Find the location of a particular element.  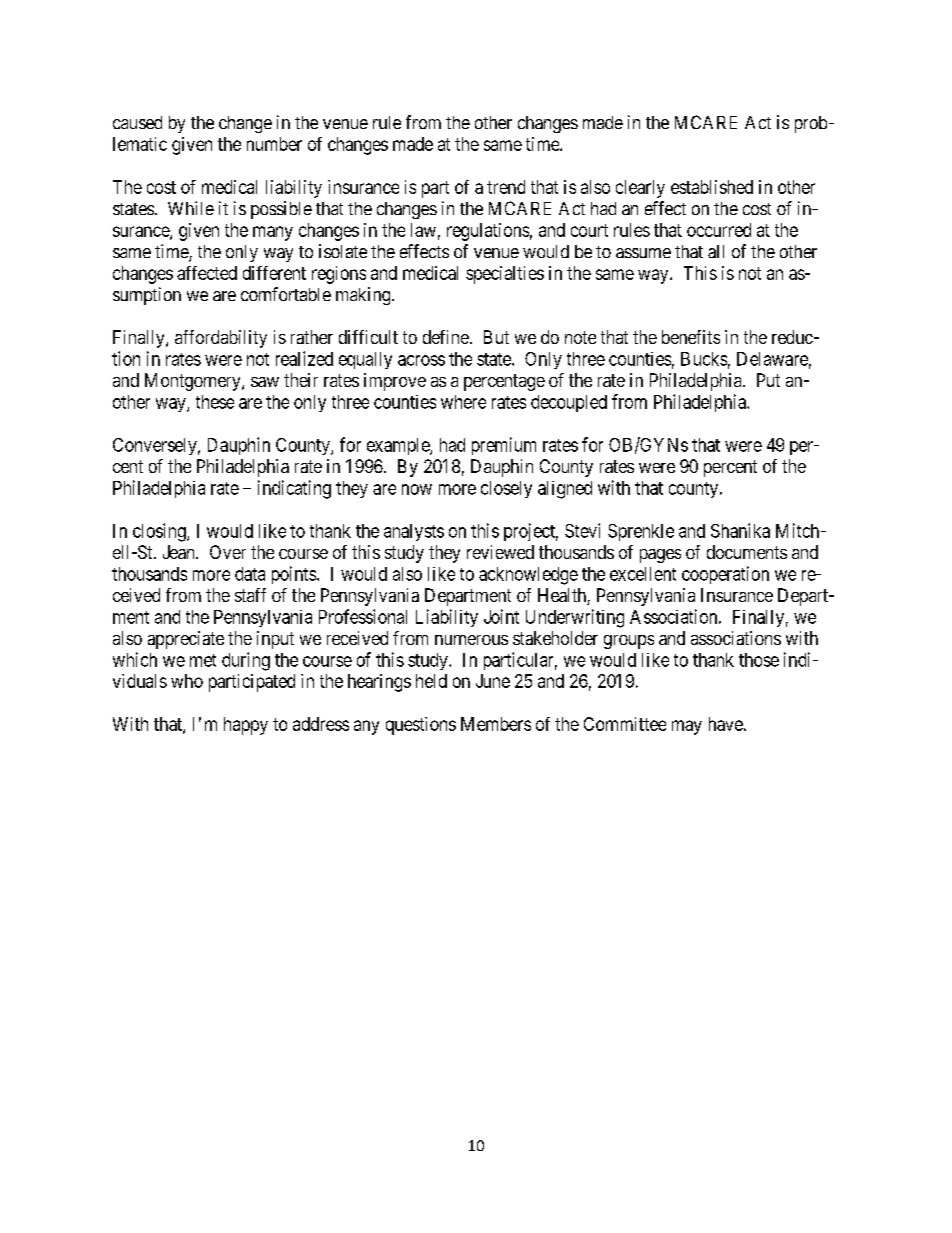

pages is located at coordinates (660, 556).
